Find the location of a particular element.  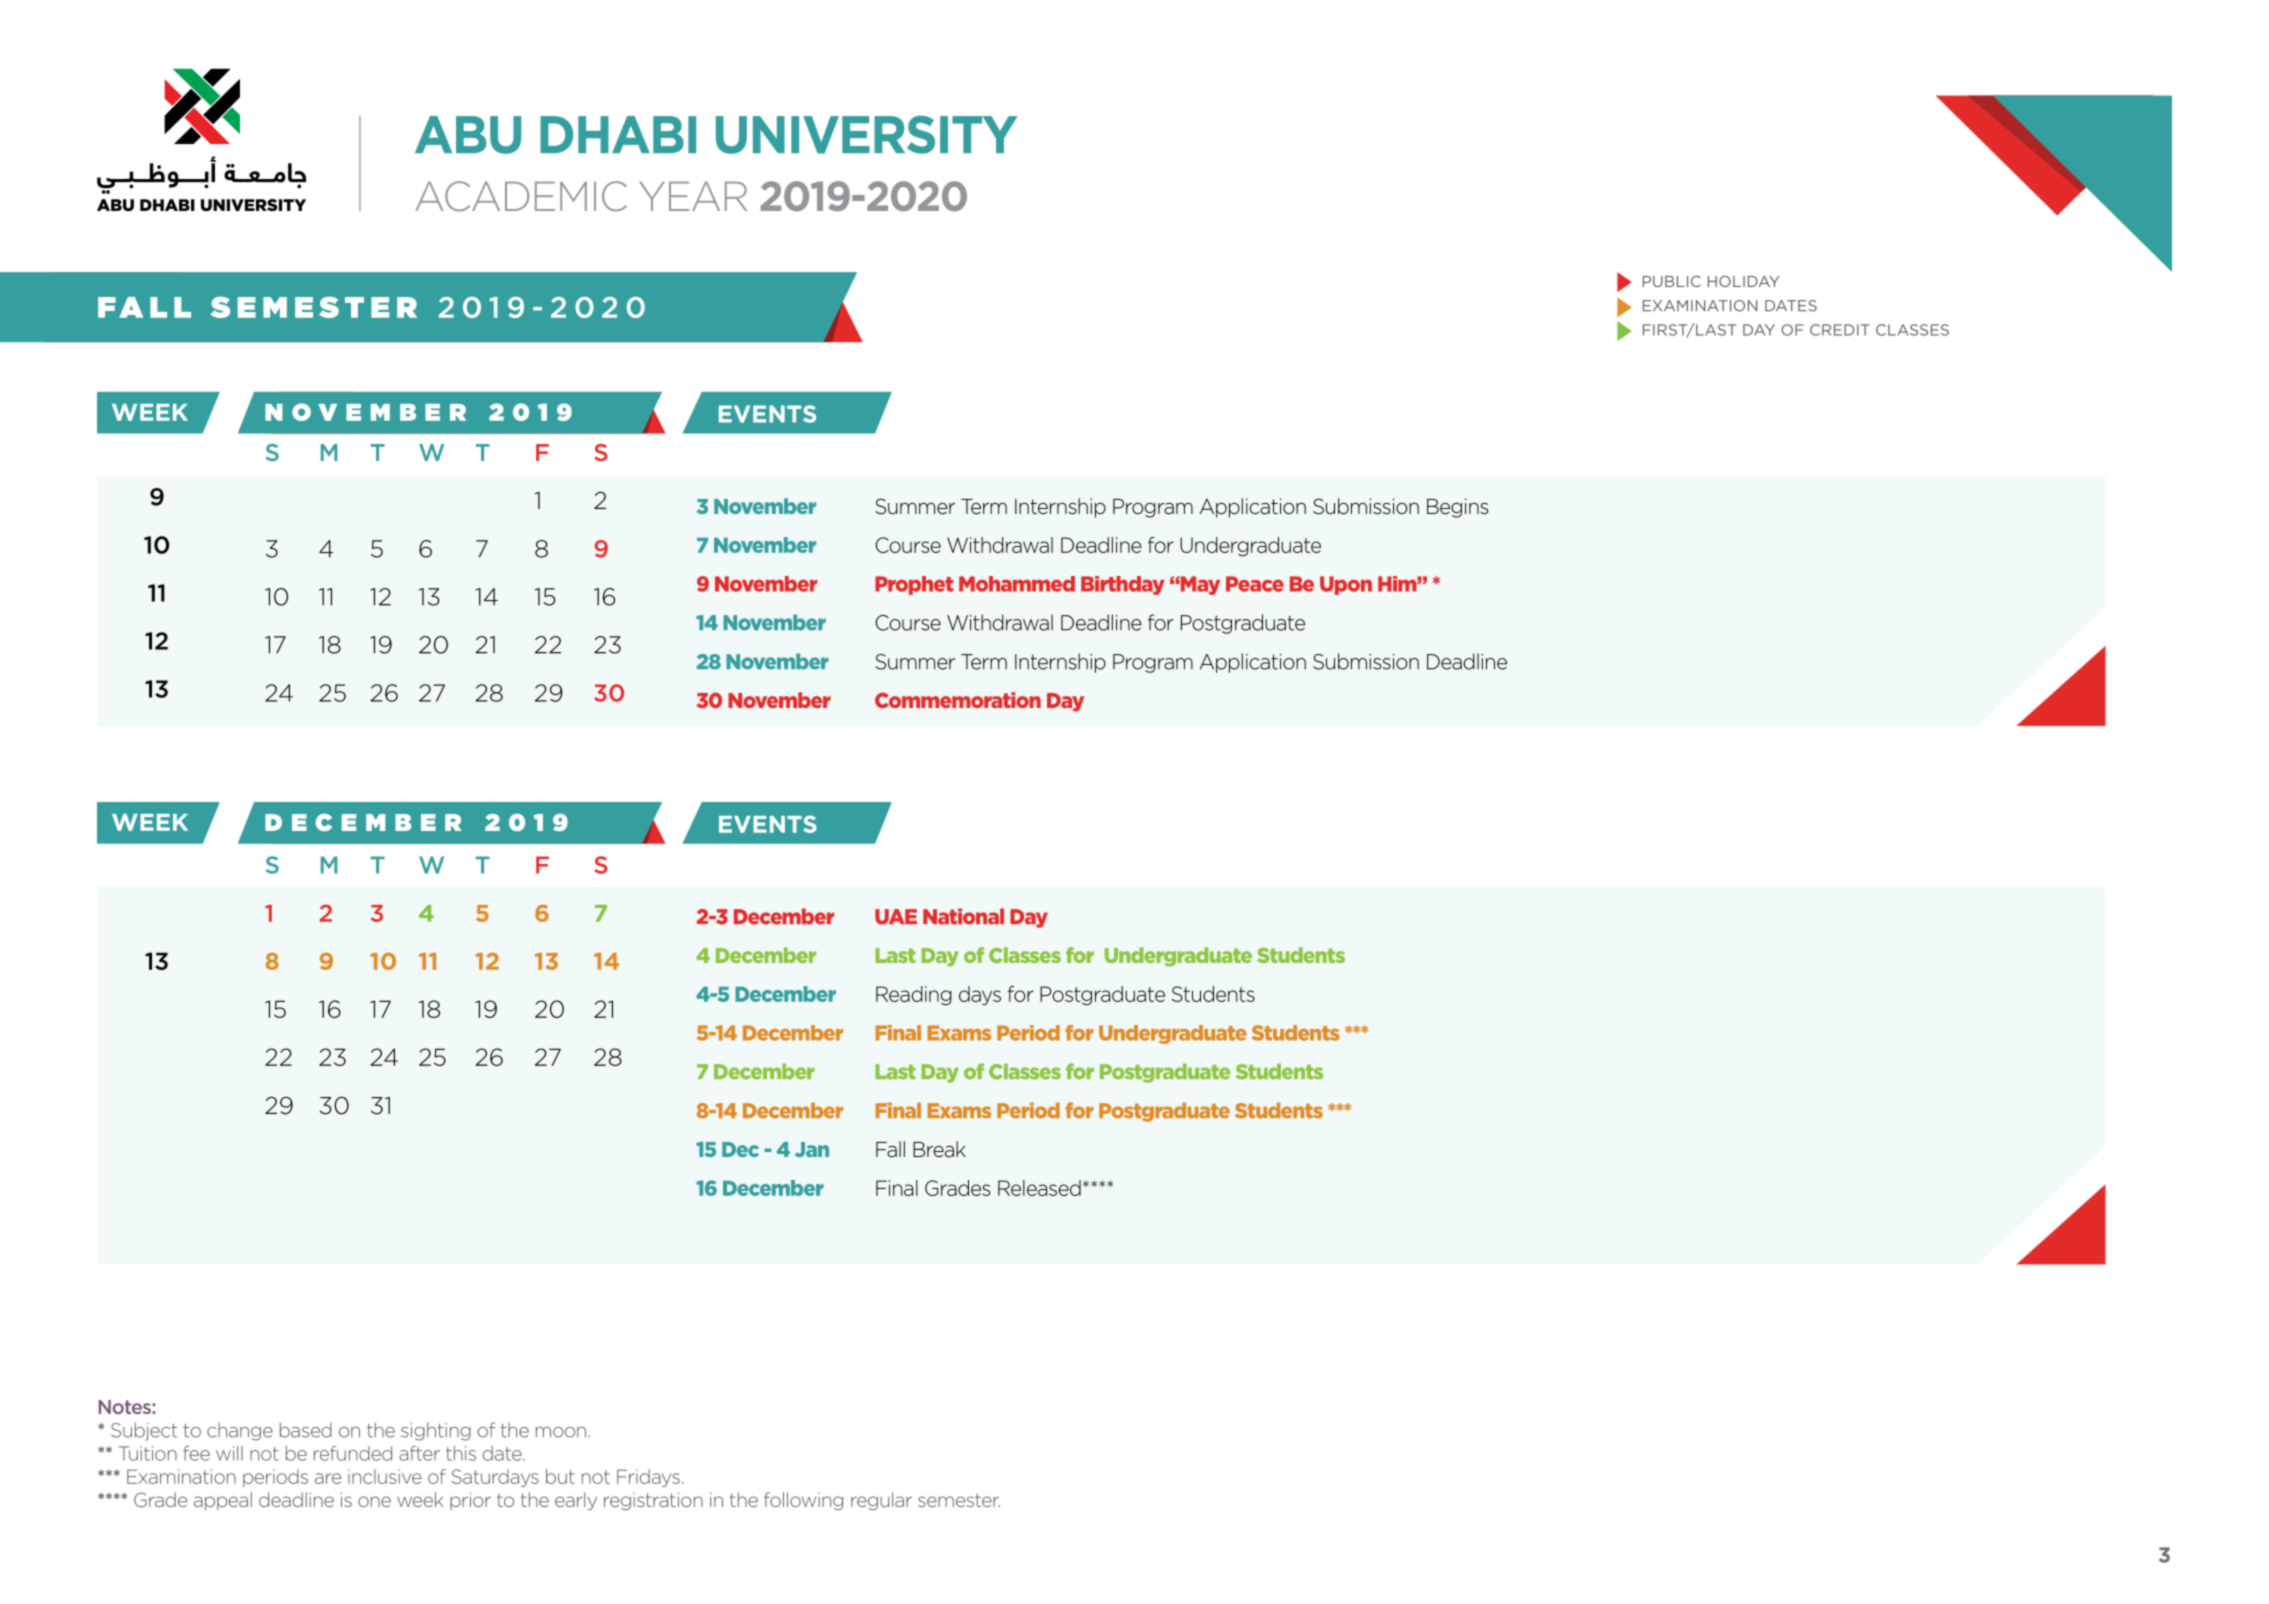

Begins is located at coordinates (1457, 508).
